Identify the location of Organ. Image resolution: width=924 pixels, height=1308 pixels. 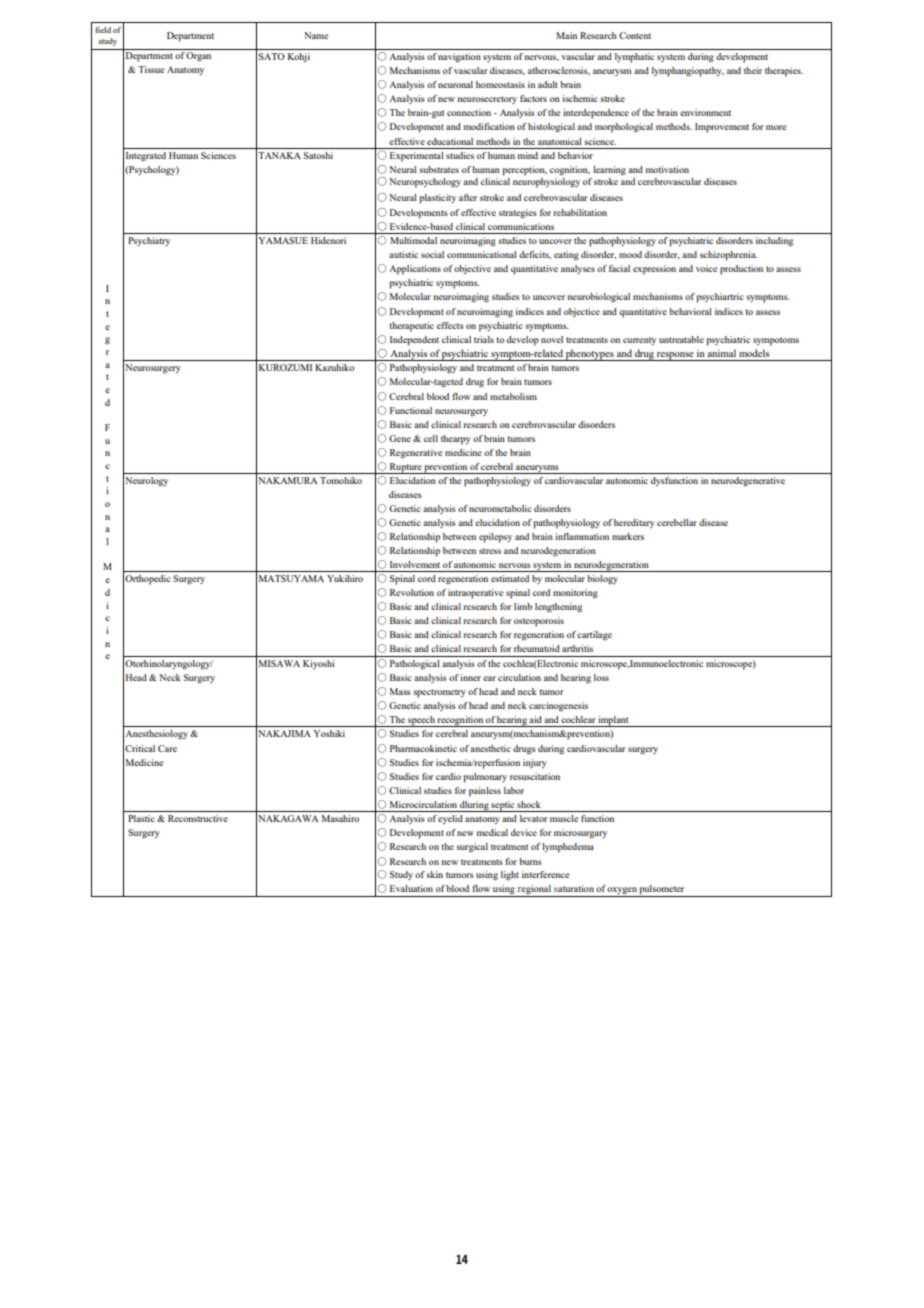
(198, 57).
